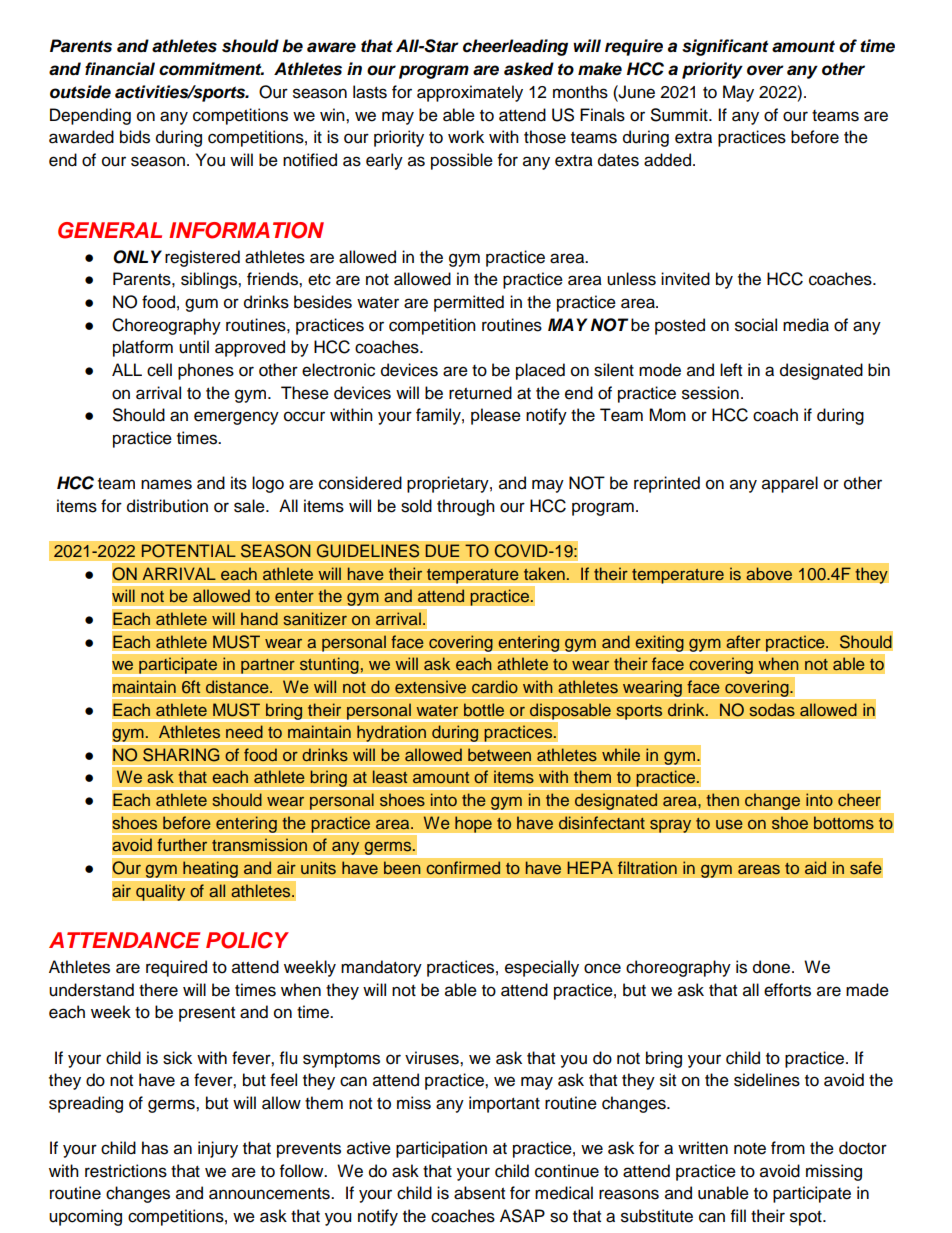 This screenshot has height=1233, width=952. What do you see at coordinates (120, 69) in the screenshot?
I see `financial` at bounding box center [120, 69].
